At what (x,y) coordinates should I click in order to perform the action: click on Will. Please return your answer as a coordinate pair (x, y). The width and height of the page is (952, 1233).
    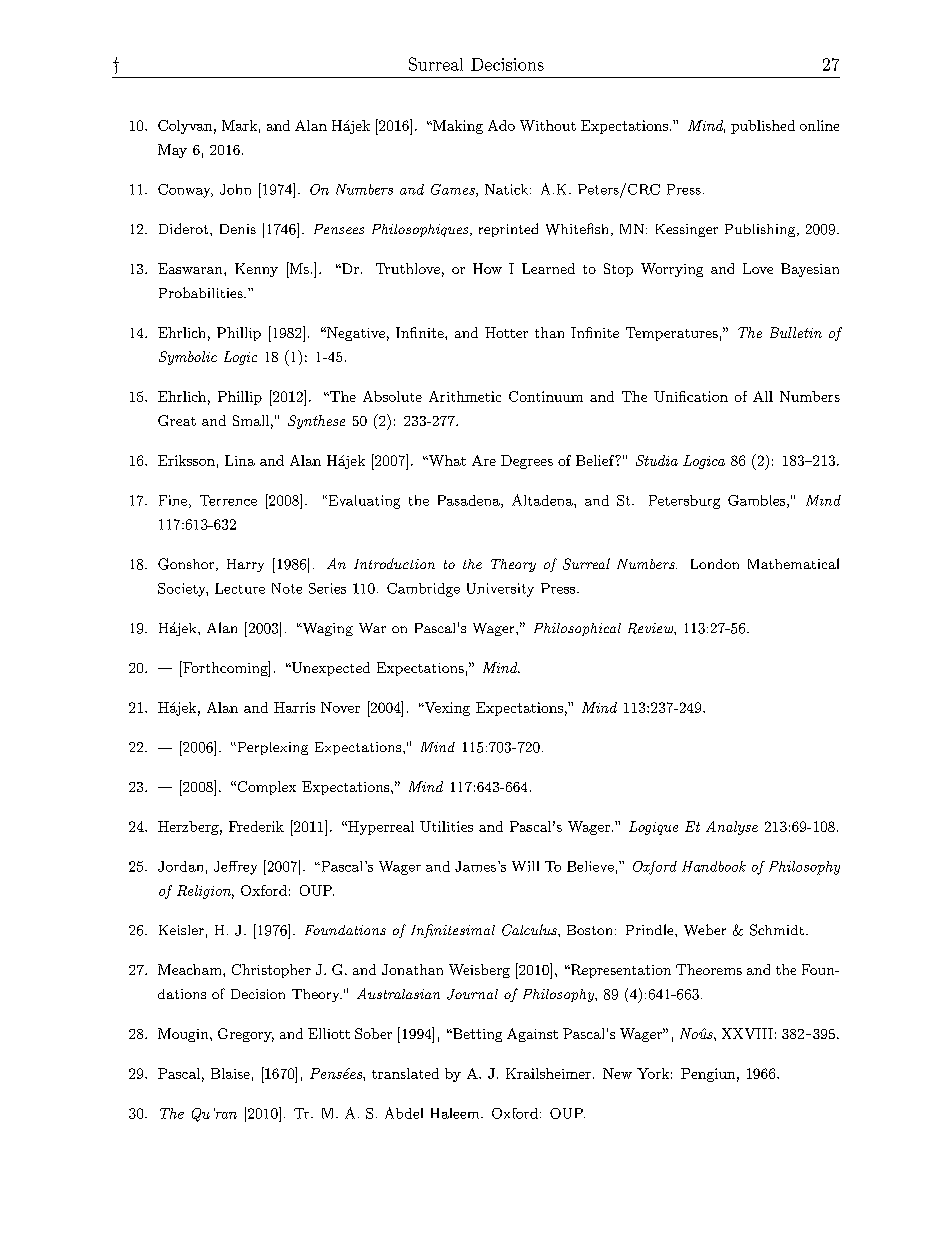
    Looking at the image, I should click on (525, 866).
